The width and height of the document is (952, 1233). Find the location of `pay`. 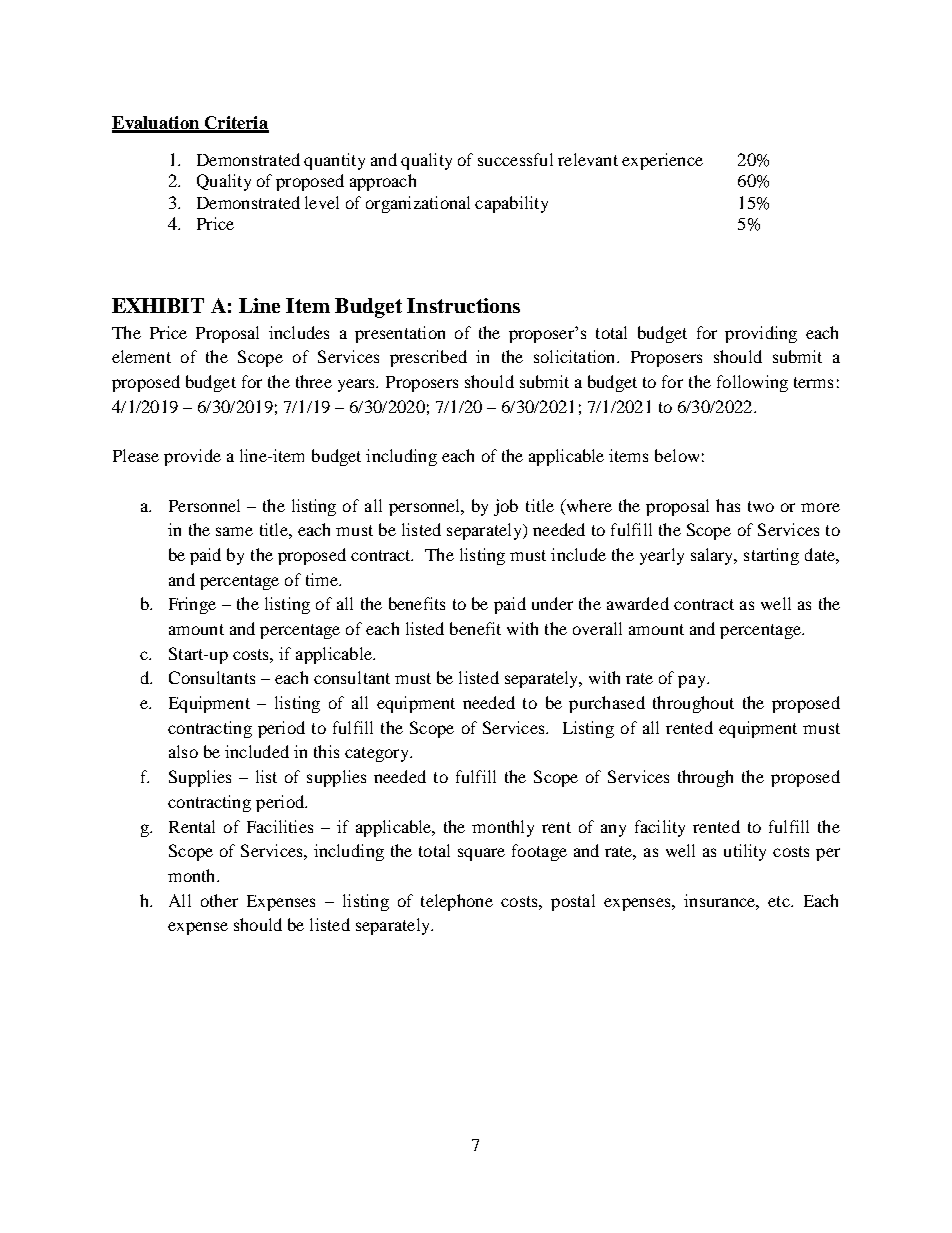

pay is located at coordinates (693, 681).
